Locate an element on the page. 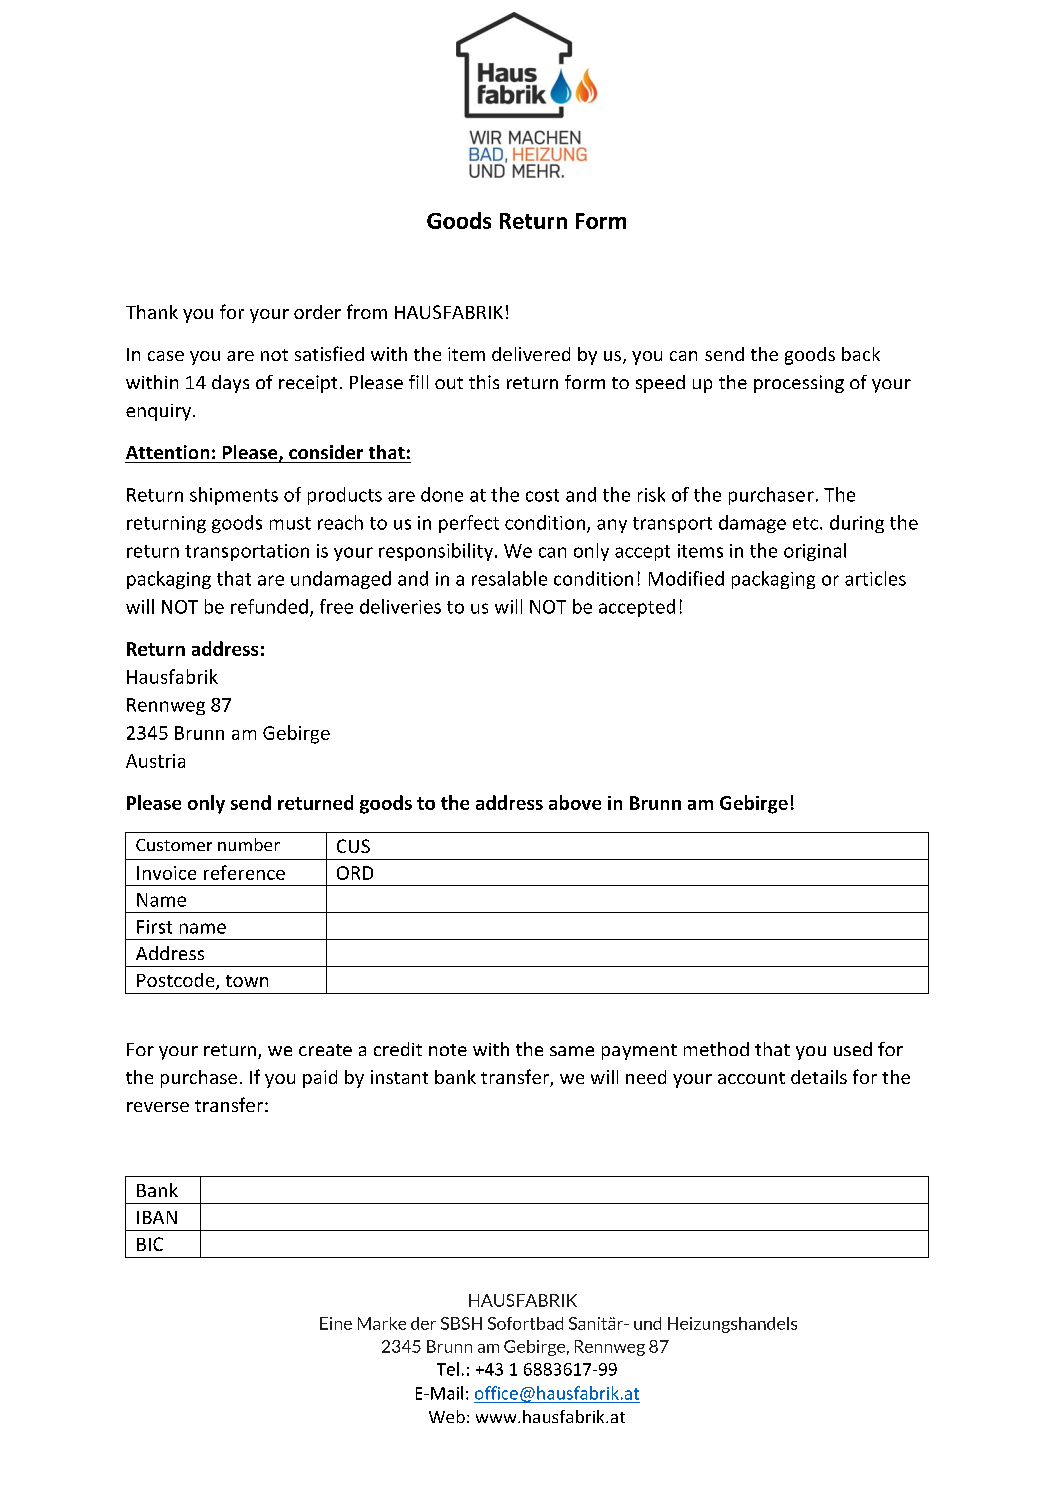  Eine is located at coordinates (336, 1323).
